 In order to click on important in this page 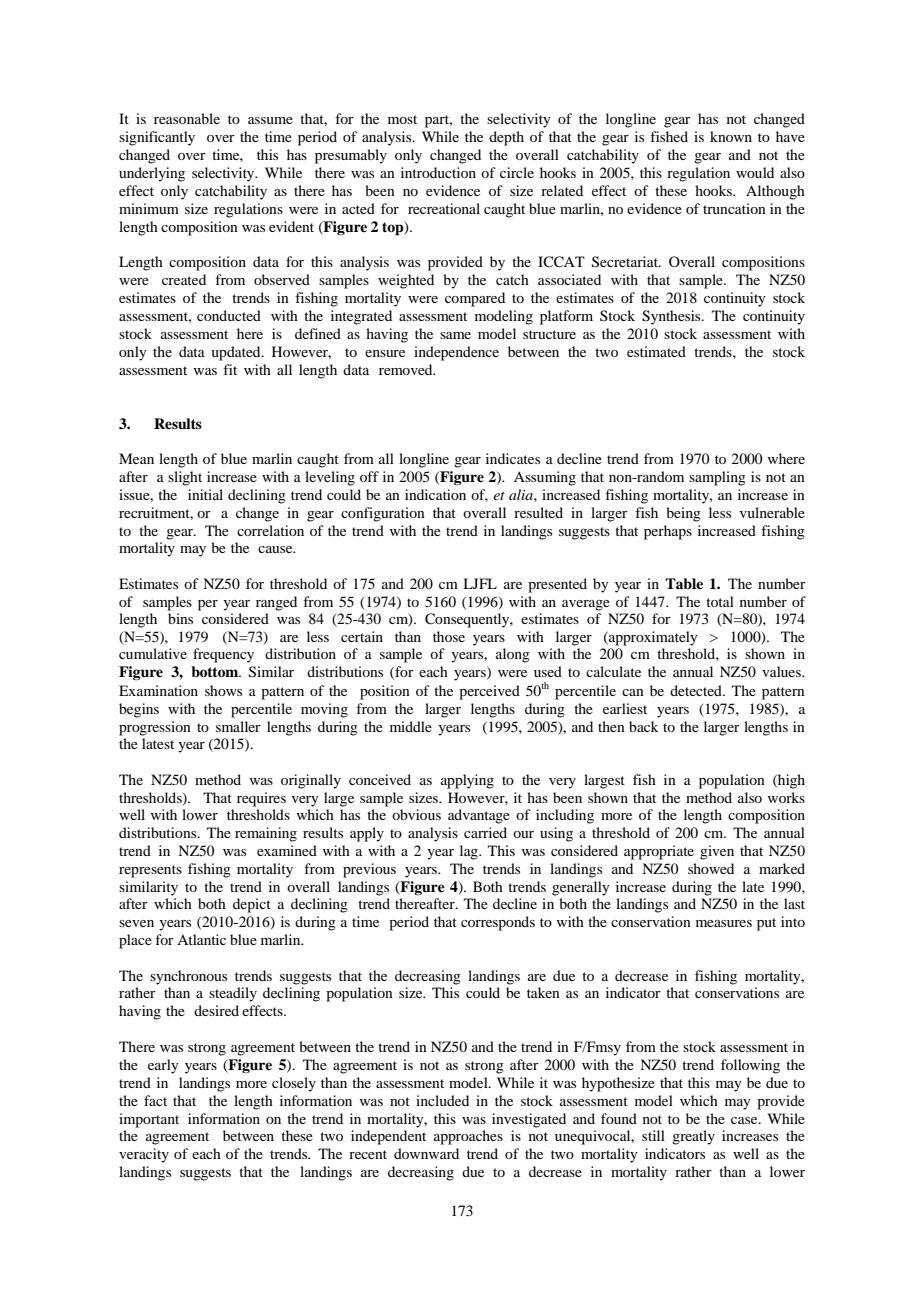, I will do `click(149, 1120)`.
